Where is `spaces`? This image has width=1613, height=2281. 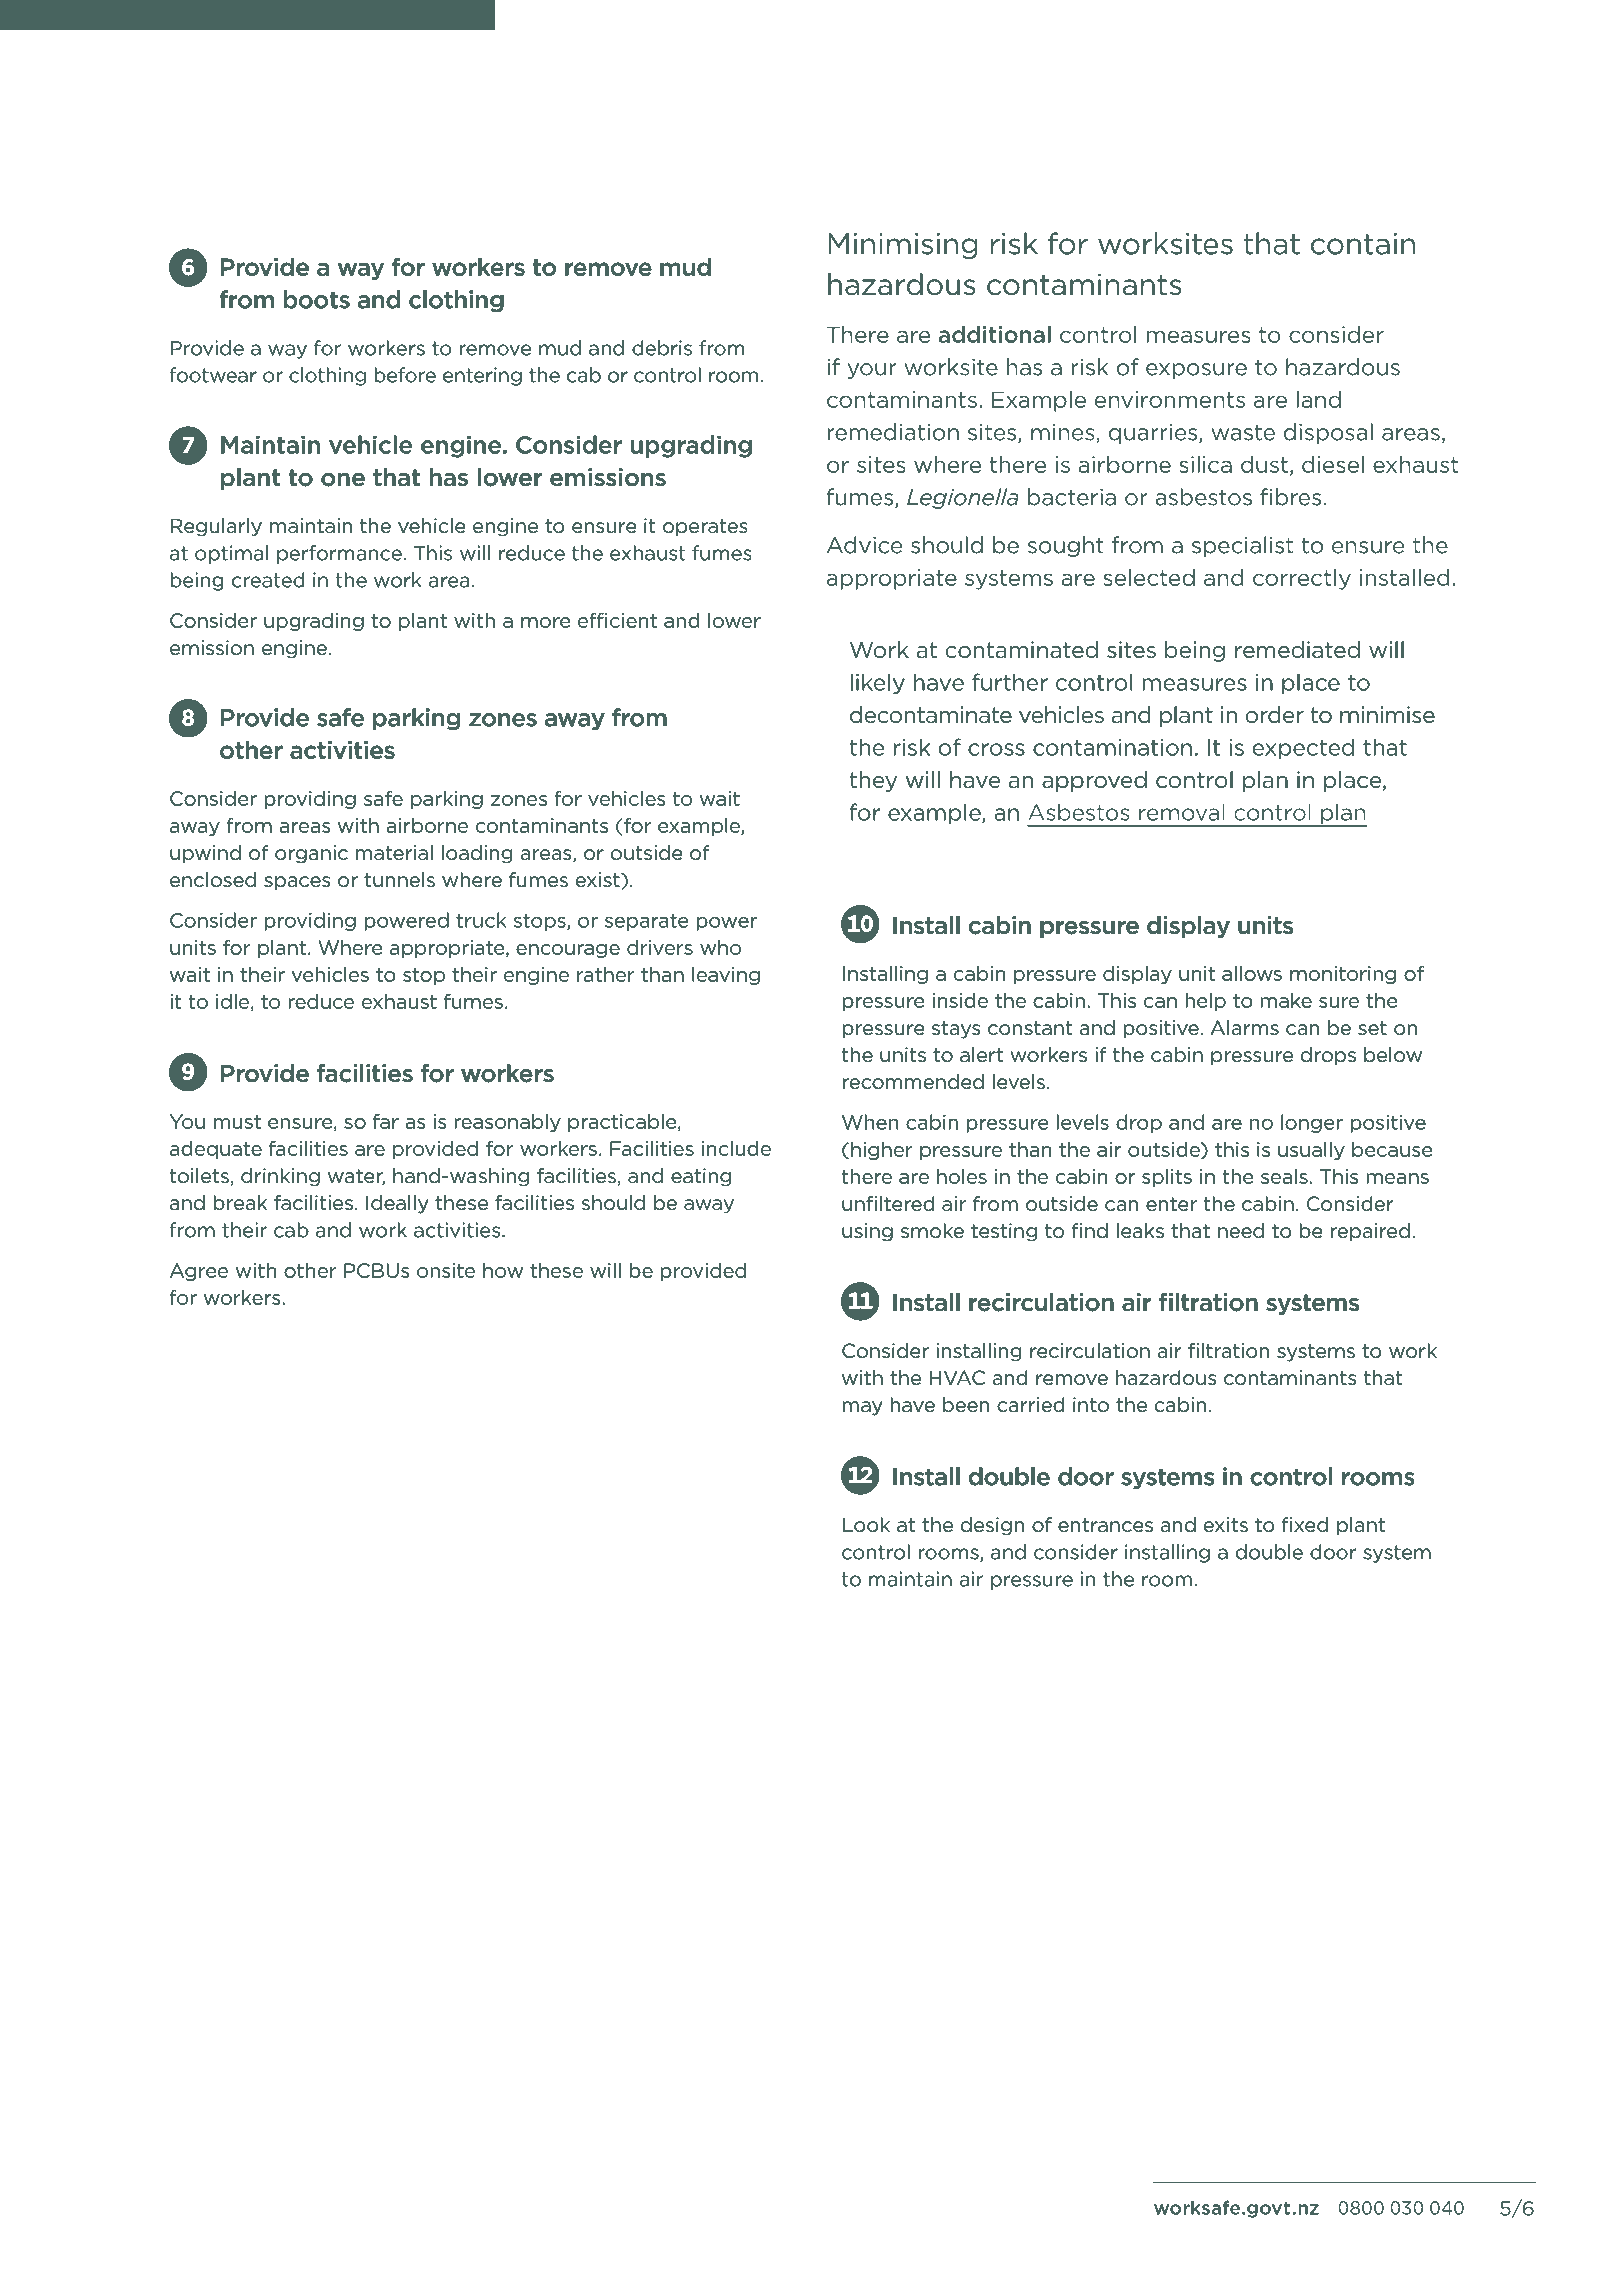 spaces is located at coordinates (297, 883).
